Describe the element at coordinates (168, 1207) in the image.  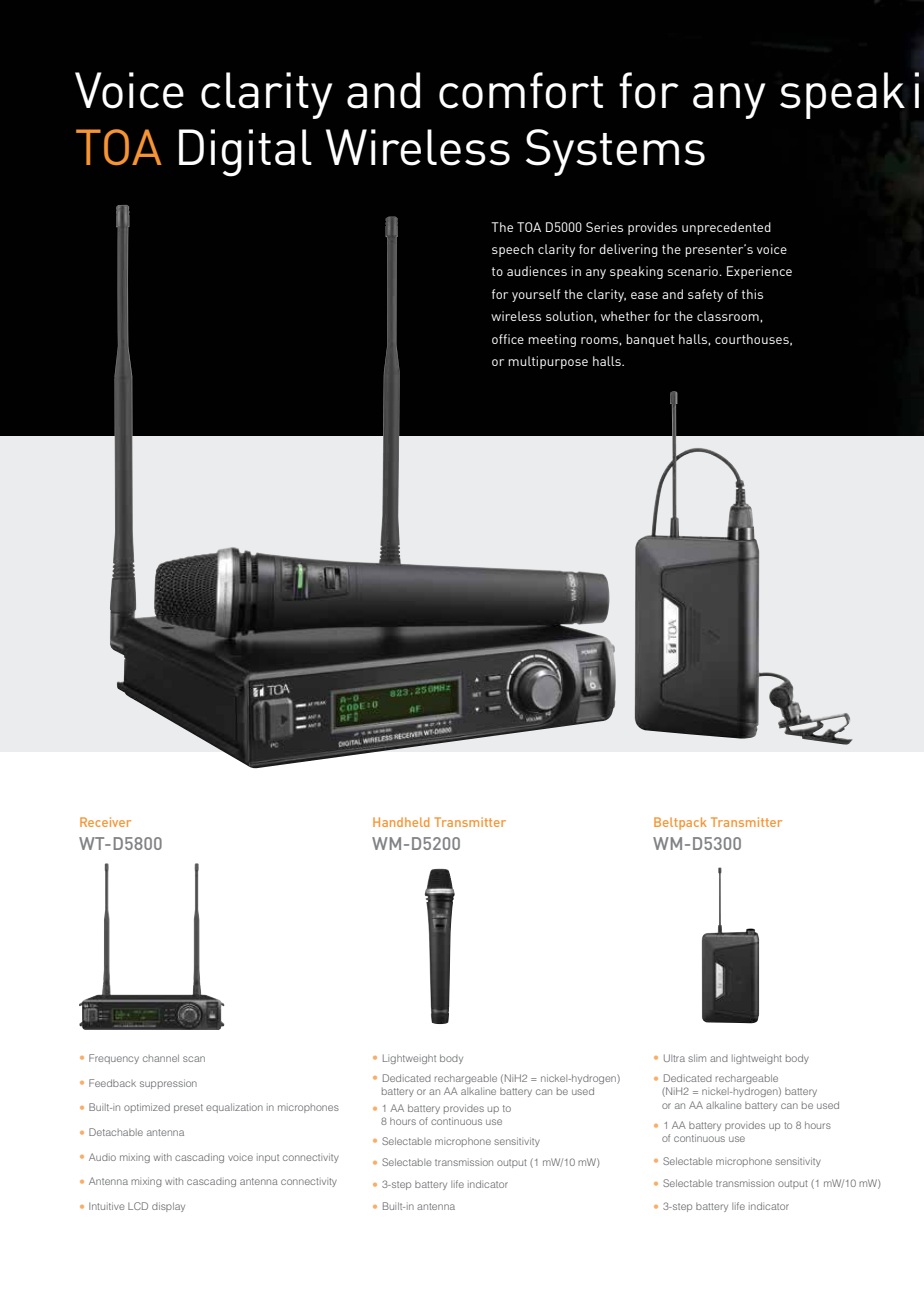
I see `display` at that location.
